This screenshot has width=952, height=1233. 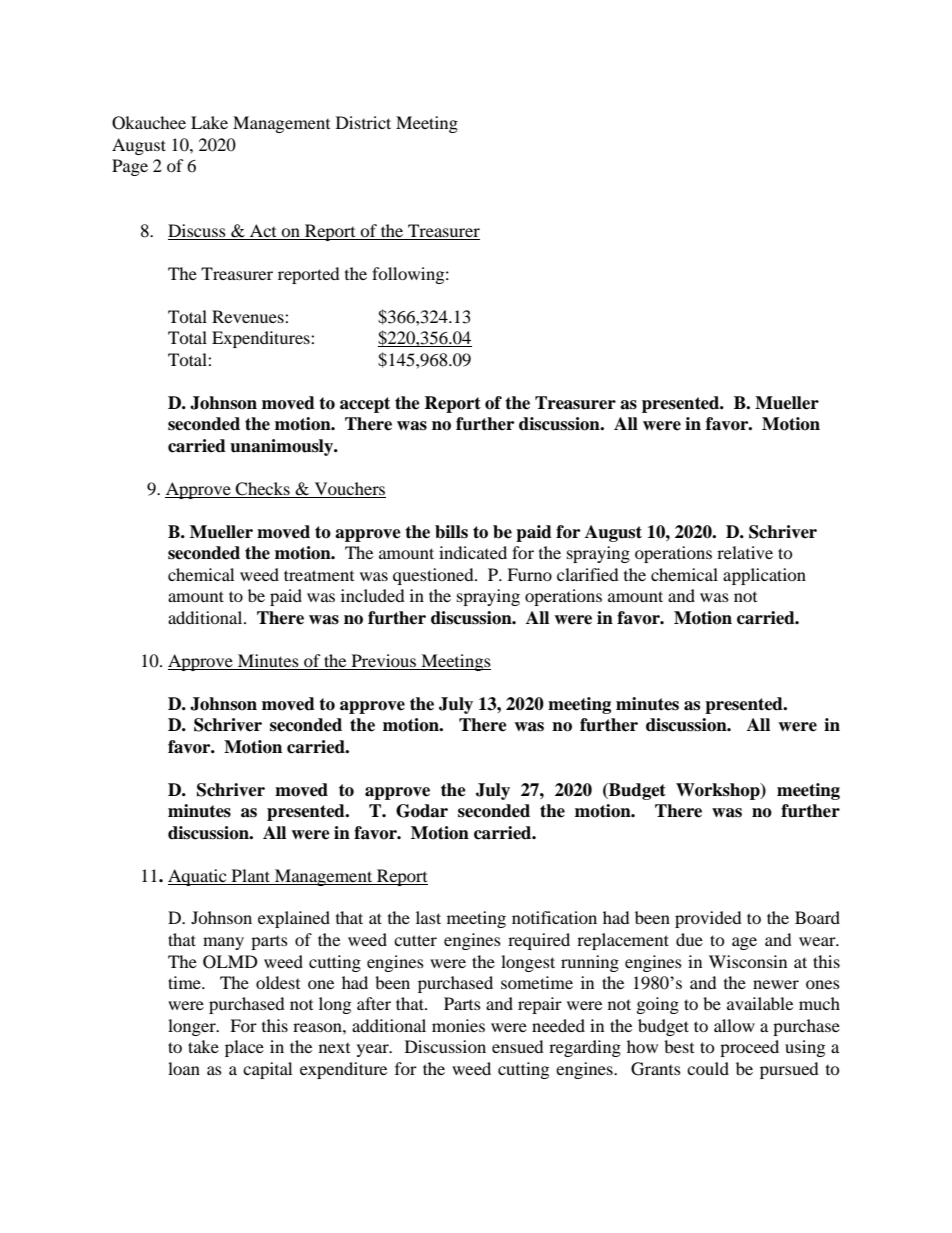 I want to click on District, so click(x=363, y=122).
